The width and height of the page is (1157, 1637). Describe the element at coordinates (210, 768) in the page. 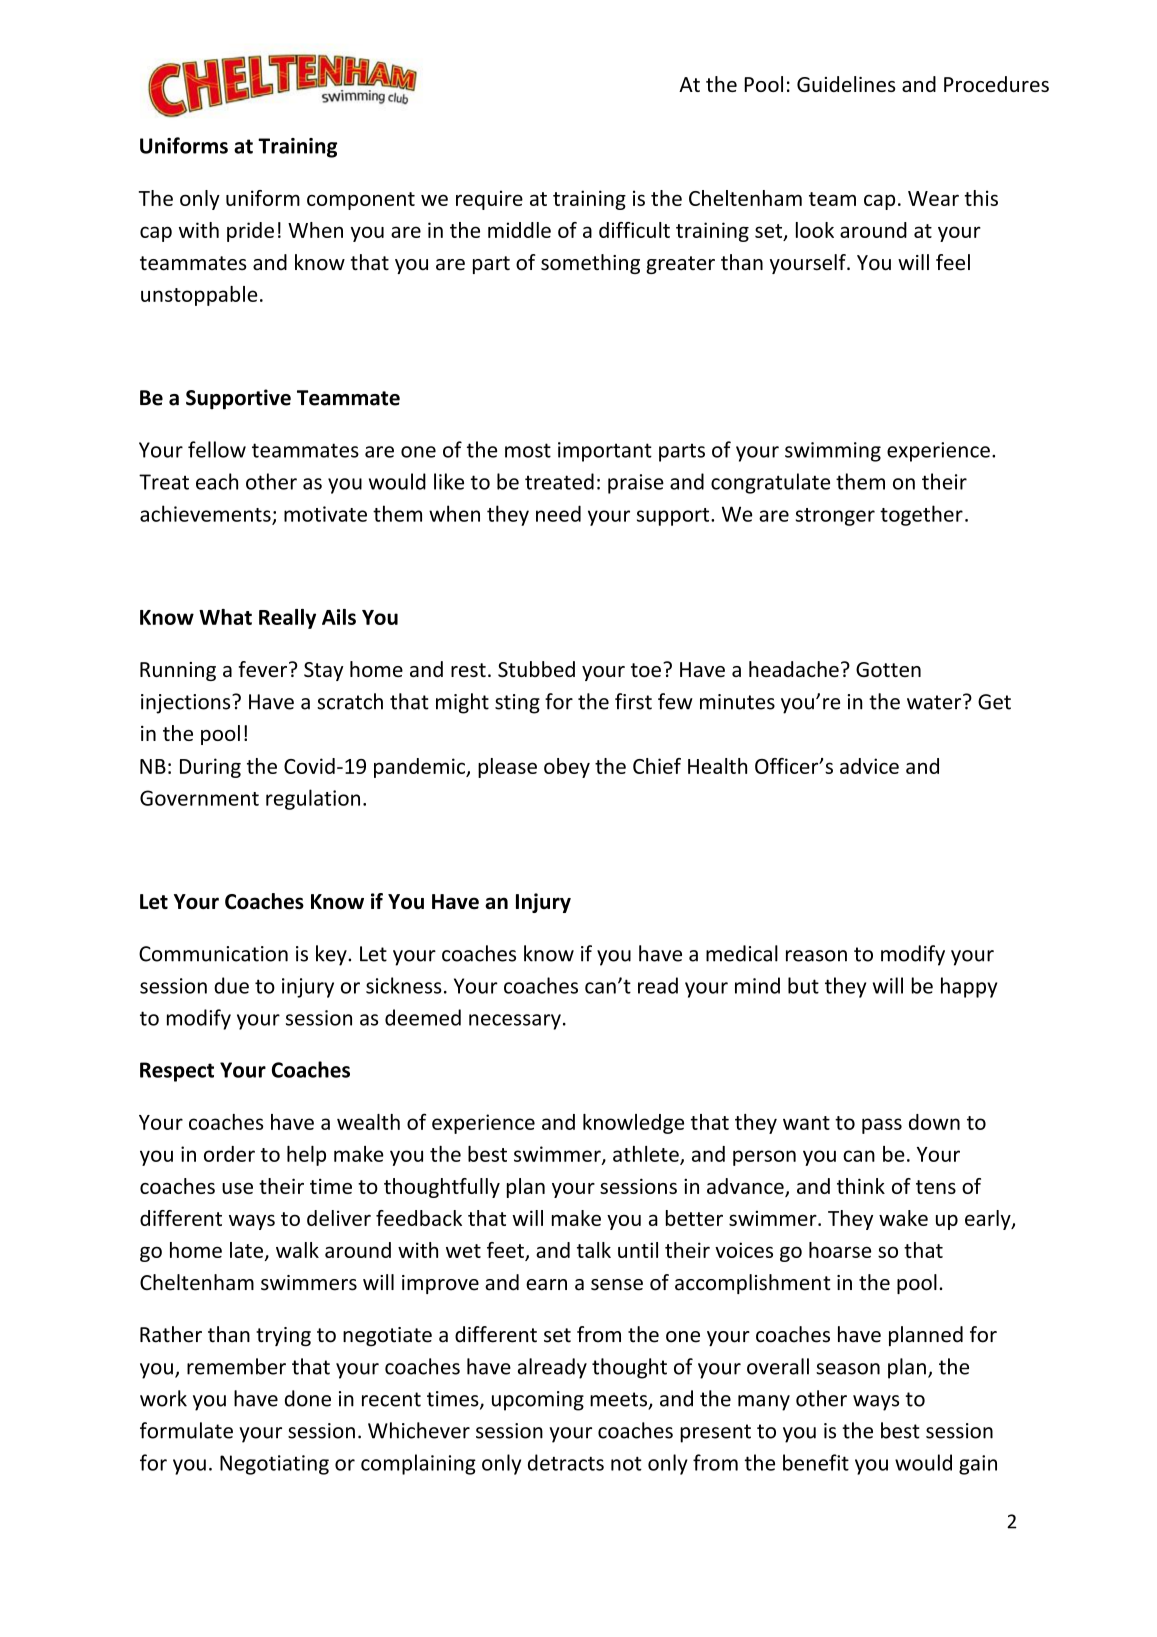

I see `During` at that location.
